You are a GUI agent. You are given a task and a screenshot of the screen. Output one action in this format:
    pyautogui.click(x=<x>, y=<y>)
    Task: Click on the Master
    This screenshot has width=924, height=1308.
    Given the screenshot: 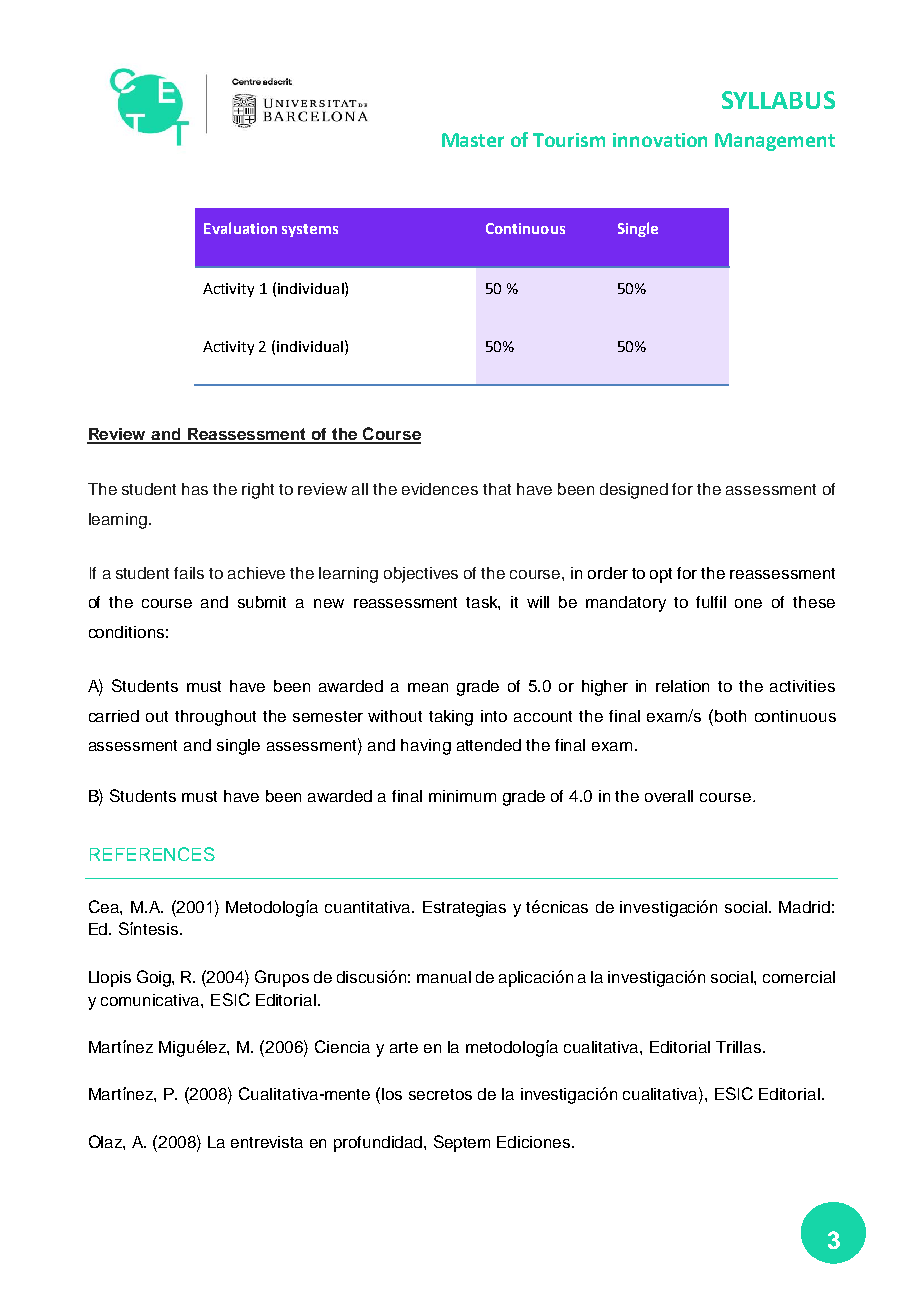 What is the action you would take?
    pyautogui.click(x=473, y=140)
